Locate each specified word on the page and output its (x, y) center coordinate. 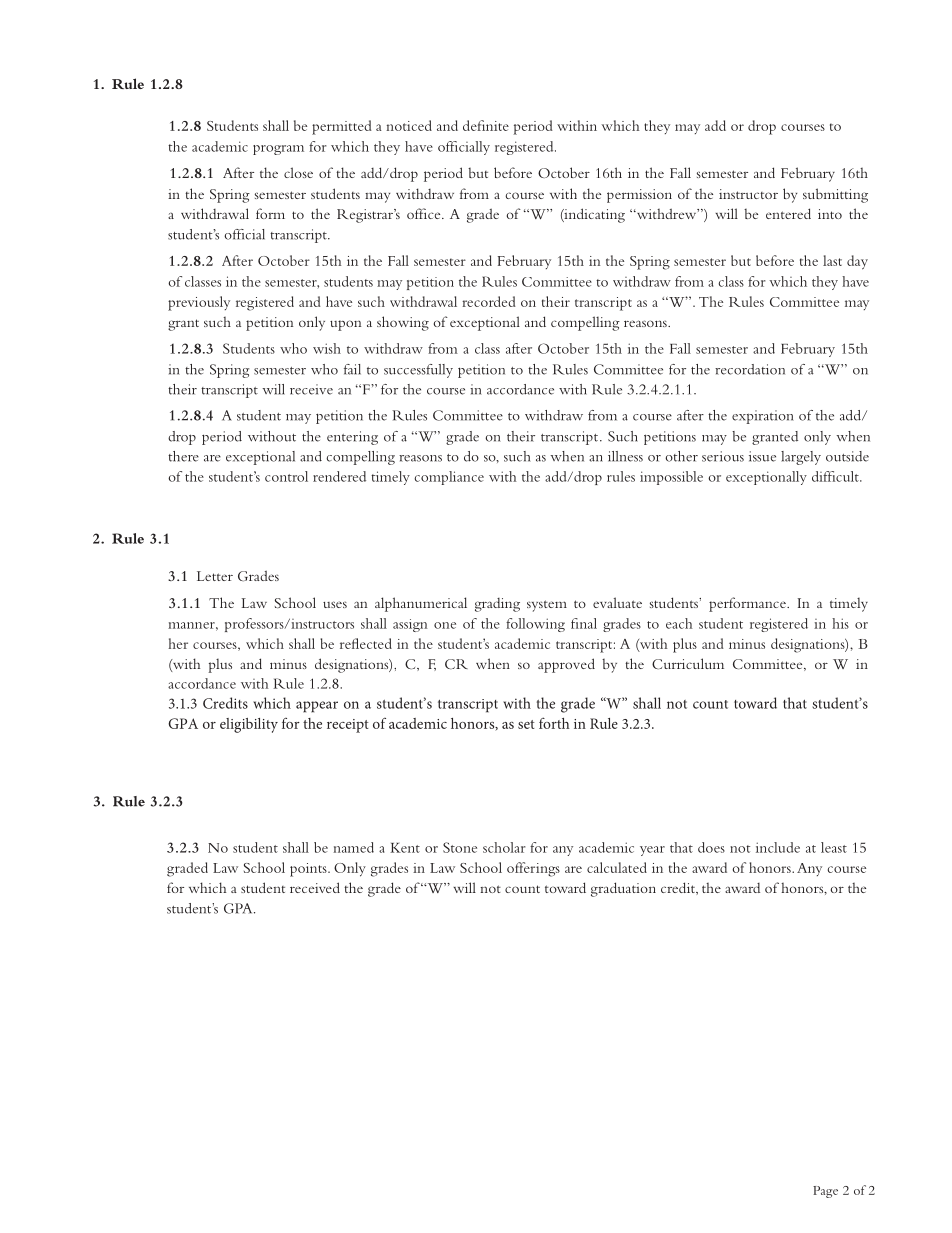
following (535, 625)
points (309, 870)
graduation (623, 889)
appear (317, 707)
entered (788, 213)
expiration (763, 417)
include (778, 847)
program (278, 150)
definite (486, 125)
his (840, 623)
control (286, 476)
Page (825, 1192)
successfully (418, 371)
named (353, 847)
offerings (533, 869)
